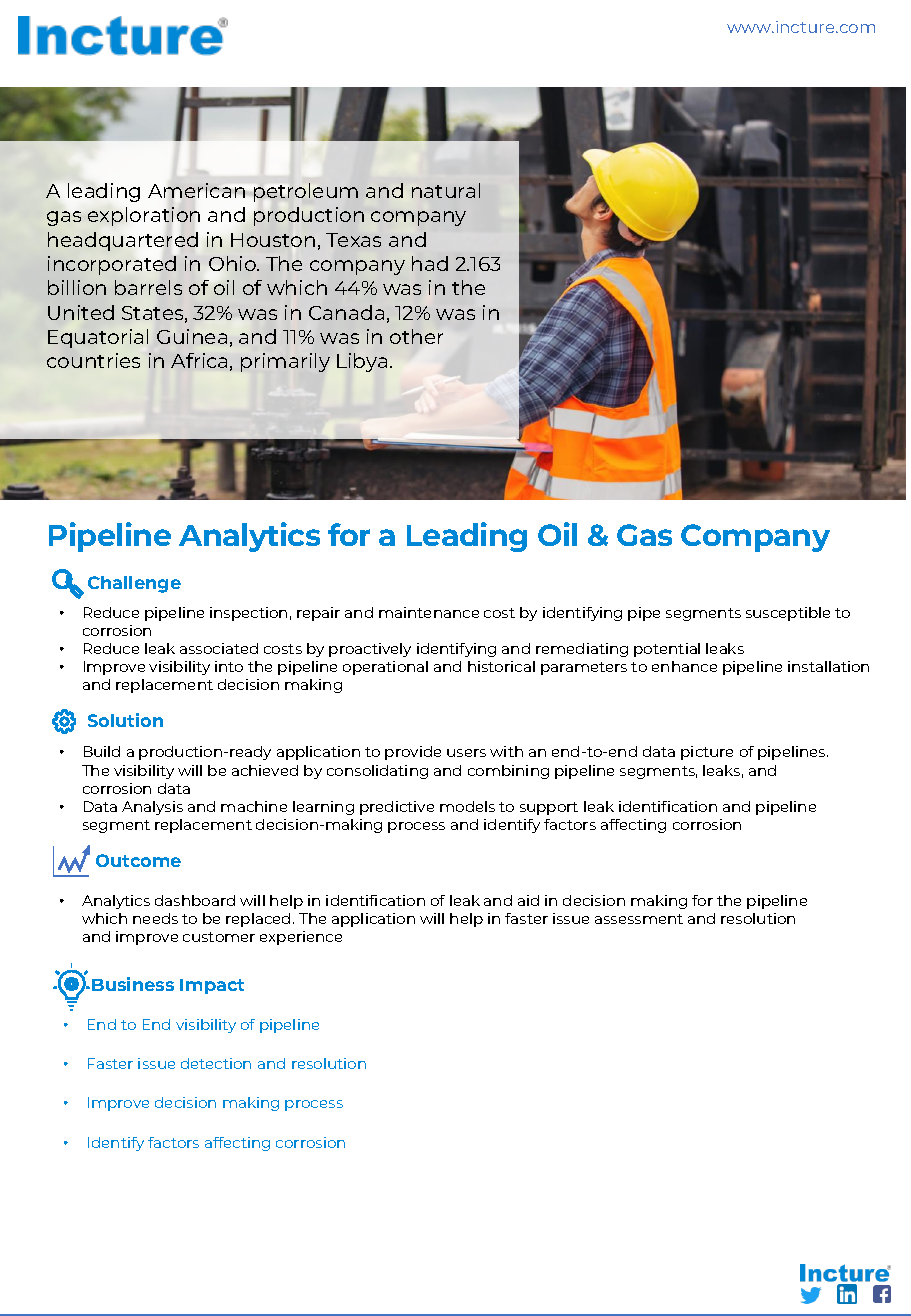  Describe the element at coordinates (144, 216) in the document. I see `exploration` at that location.
